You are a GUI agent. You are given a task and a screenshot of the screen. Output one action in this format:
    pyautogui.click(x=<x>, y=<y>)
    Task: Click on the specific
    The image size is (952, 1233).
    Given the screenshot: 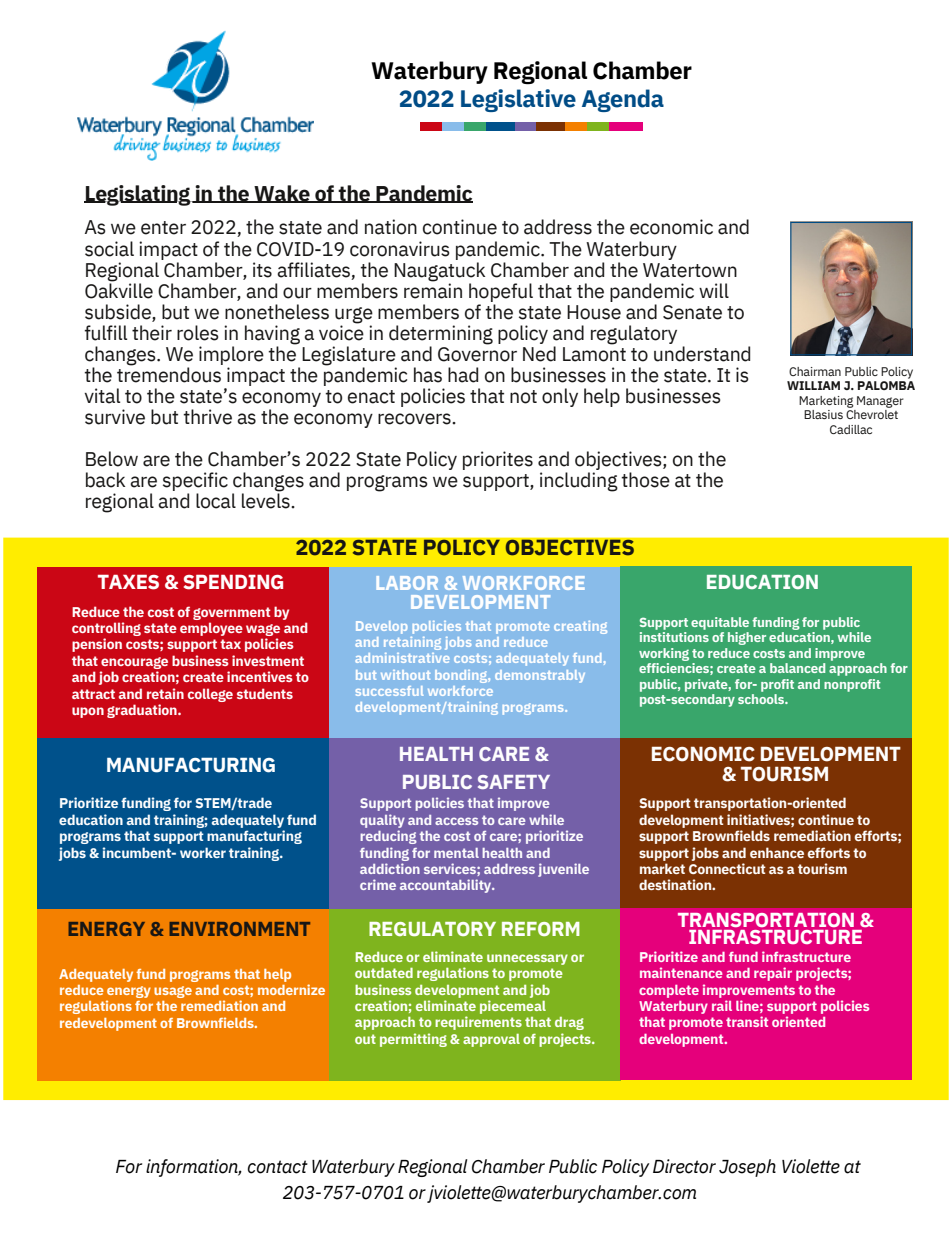 What is the action you would take?
    pyautogui.click(x=195, y=481)
